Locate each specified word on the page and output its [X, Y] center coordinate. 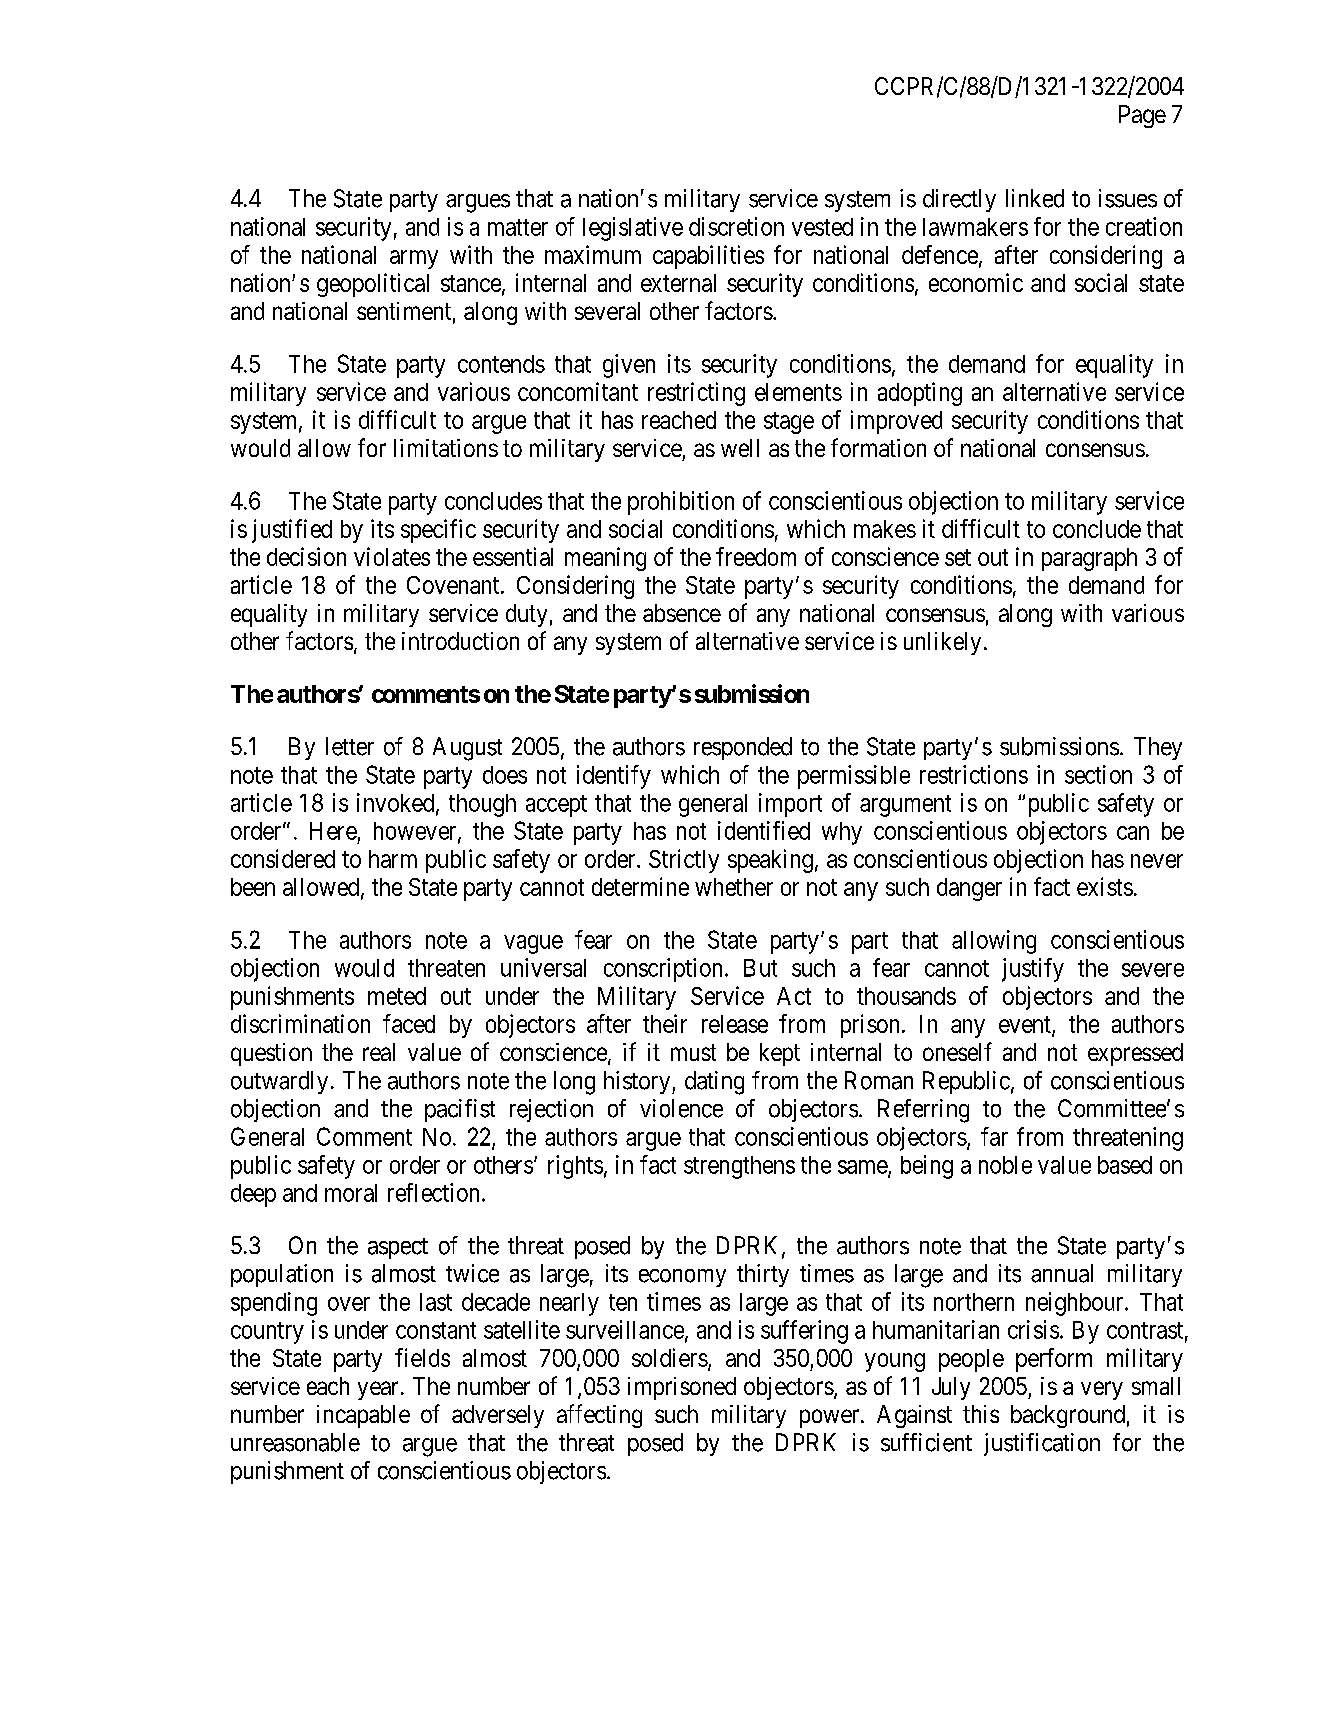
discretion [736, 226]
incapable [363, 1416]
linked [1035, 198]
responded [743, 748]
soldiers [670, 1357]
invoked [397, 803]
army [414, 259]
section [1098, 774]
